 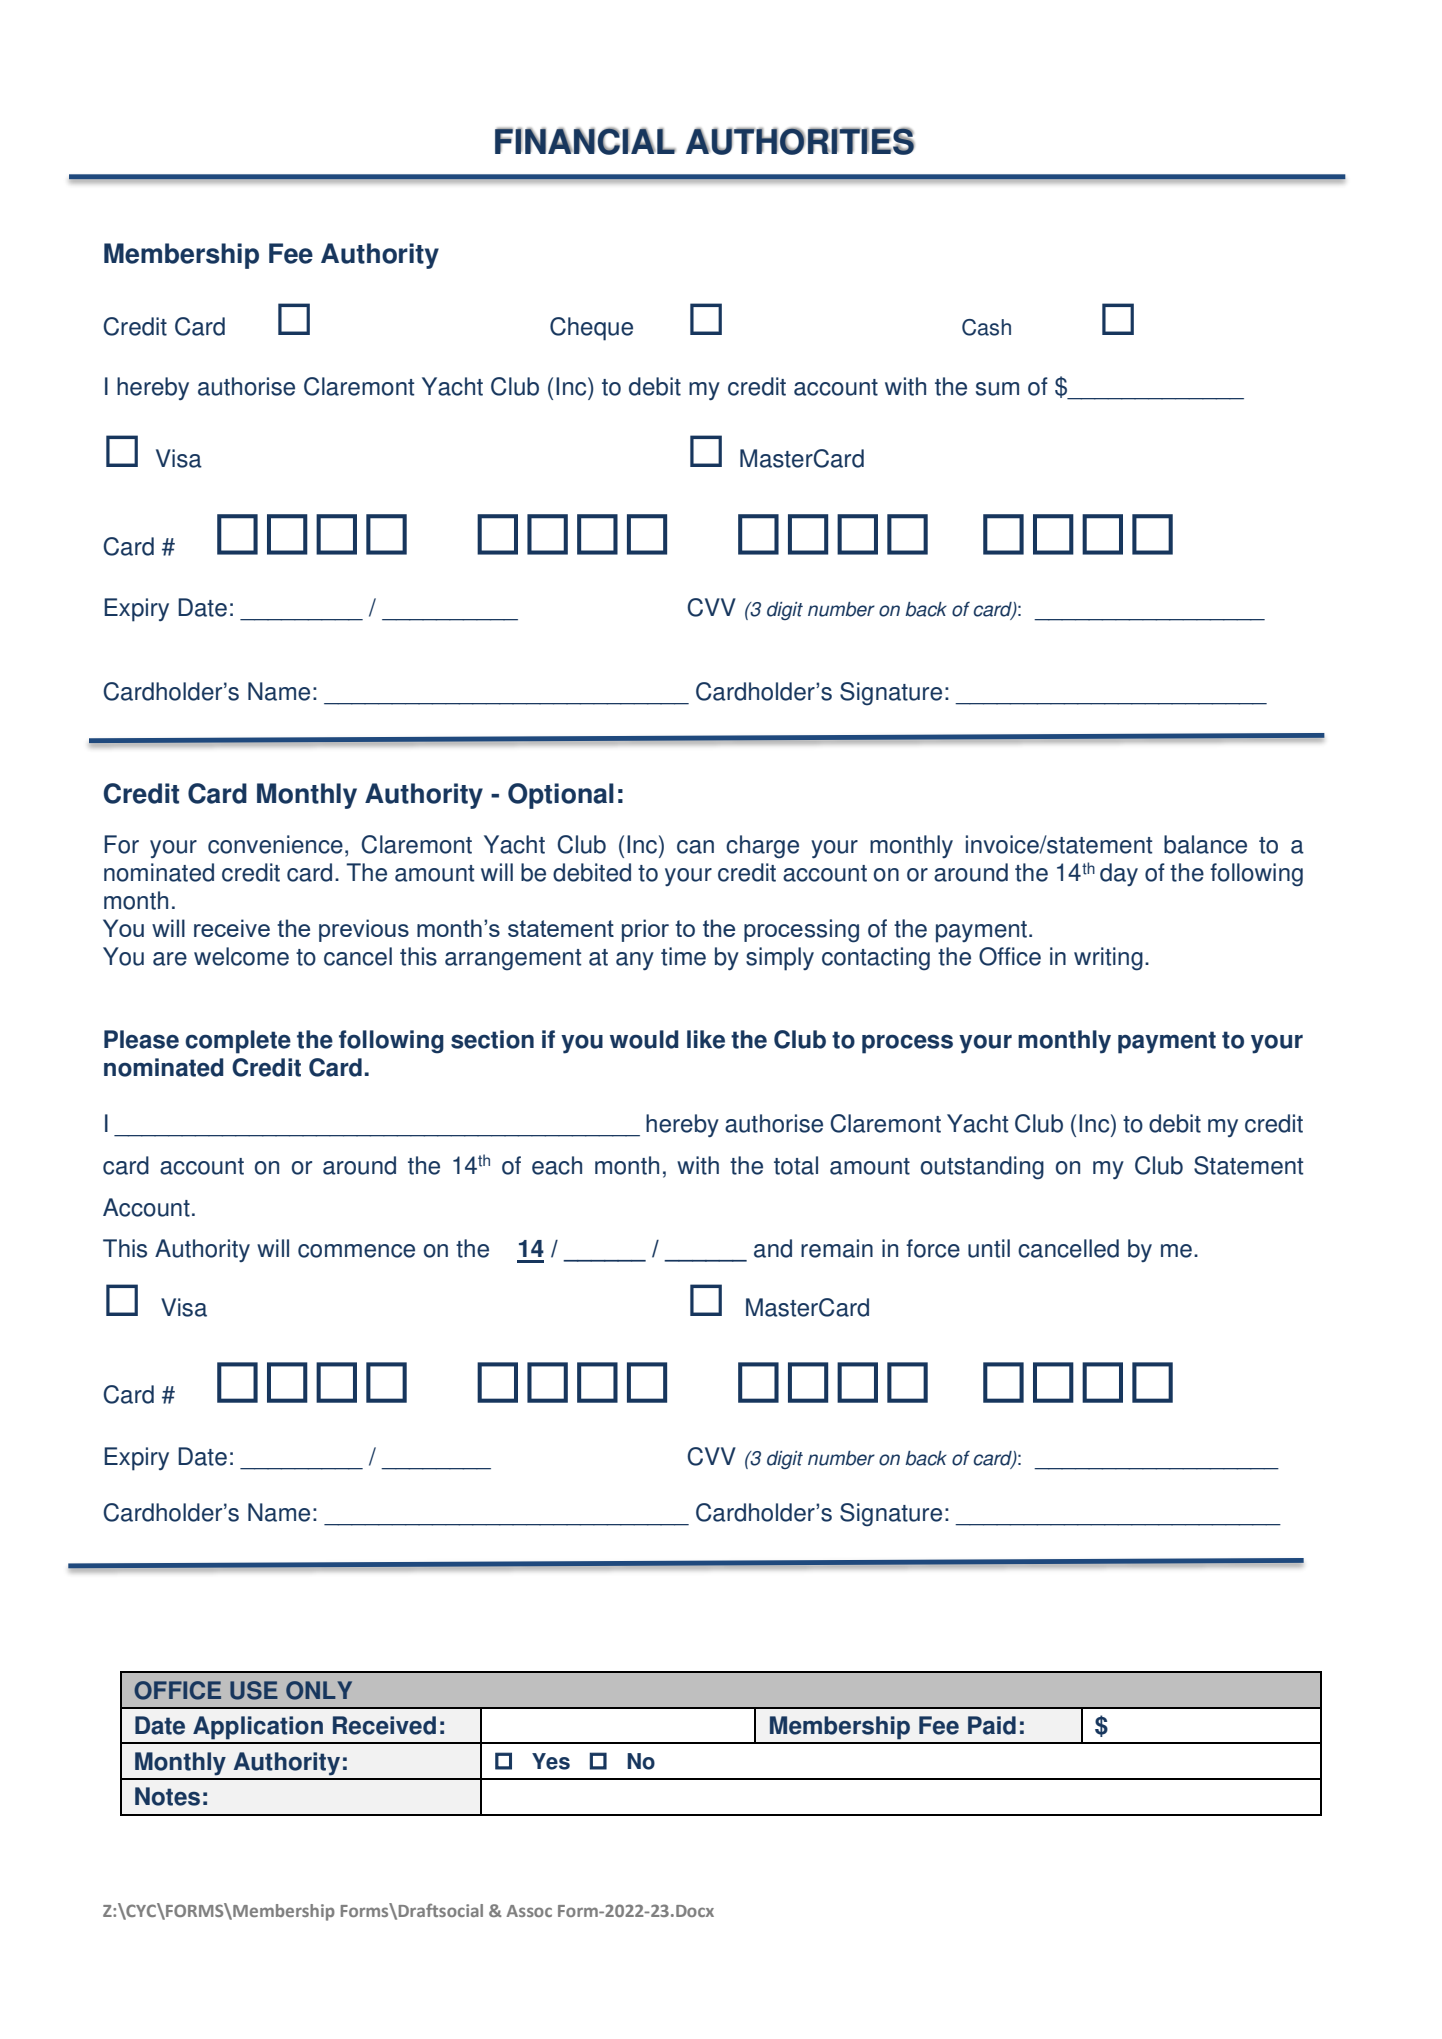 What do you see at coordinates (1119, 874) in the document?
I see `day` at bounding box center [1119, 874].
